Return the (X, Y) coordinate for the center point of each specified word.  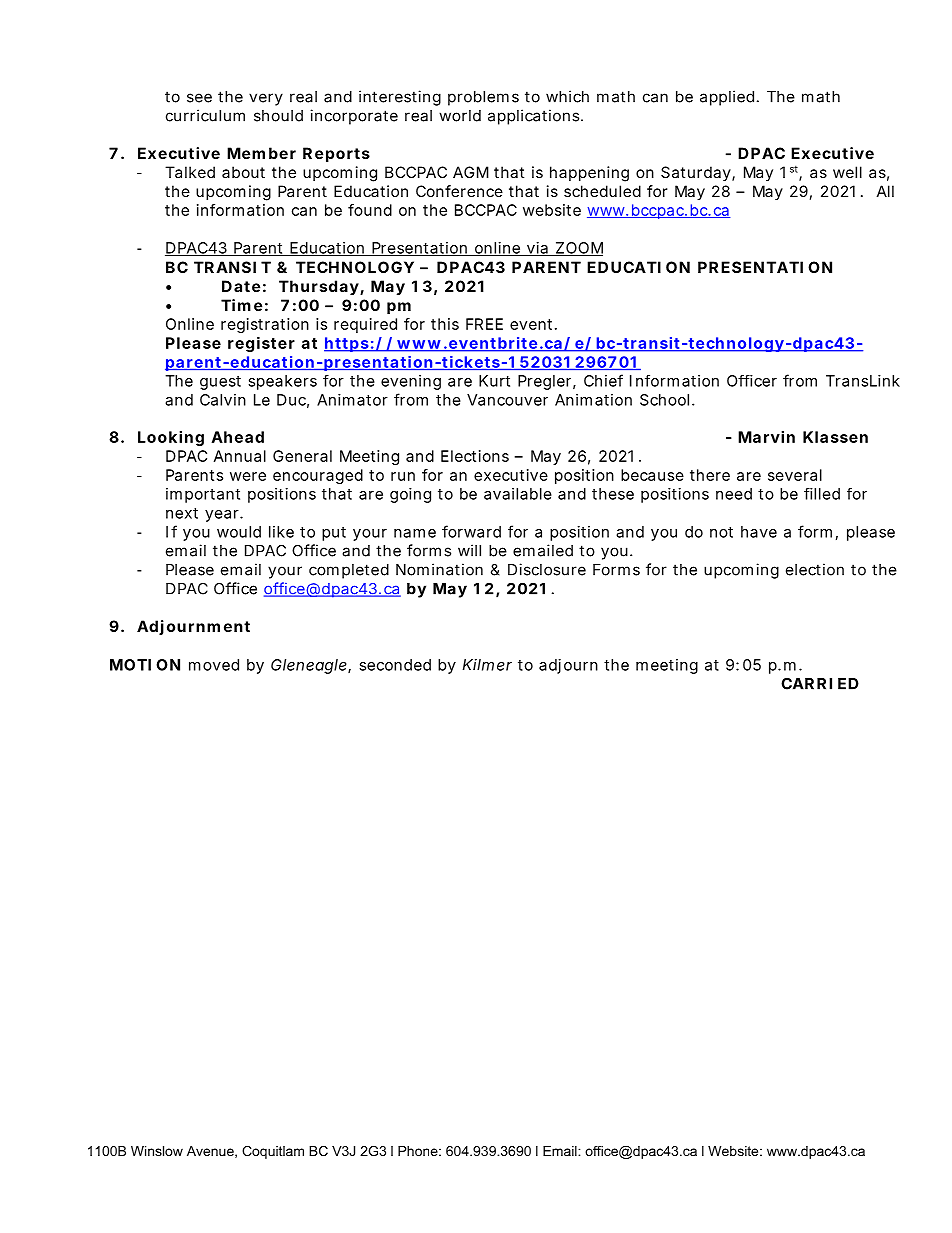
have (759, 532)
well (847, 172)
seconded (395, 665)
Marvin (766, 437)
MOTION (145, 665)
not (721, 532)
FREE (484, 324)
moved (214, 665)
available (518, 494)
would (239, 532)
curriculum (205, 115)
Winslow (157, 1151)
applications (535, 117)
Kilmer (487, 665)
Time (241, 305)
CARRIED (820, 684)
